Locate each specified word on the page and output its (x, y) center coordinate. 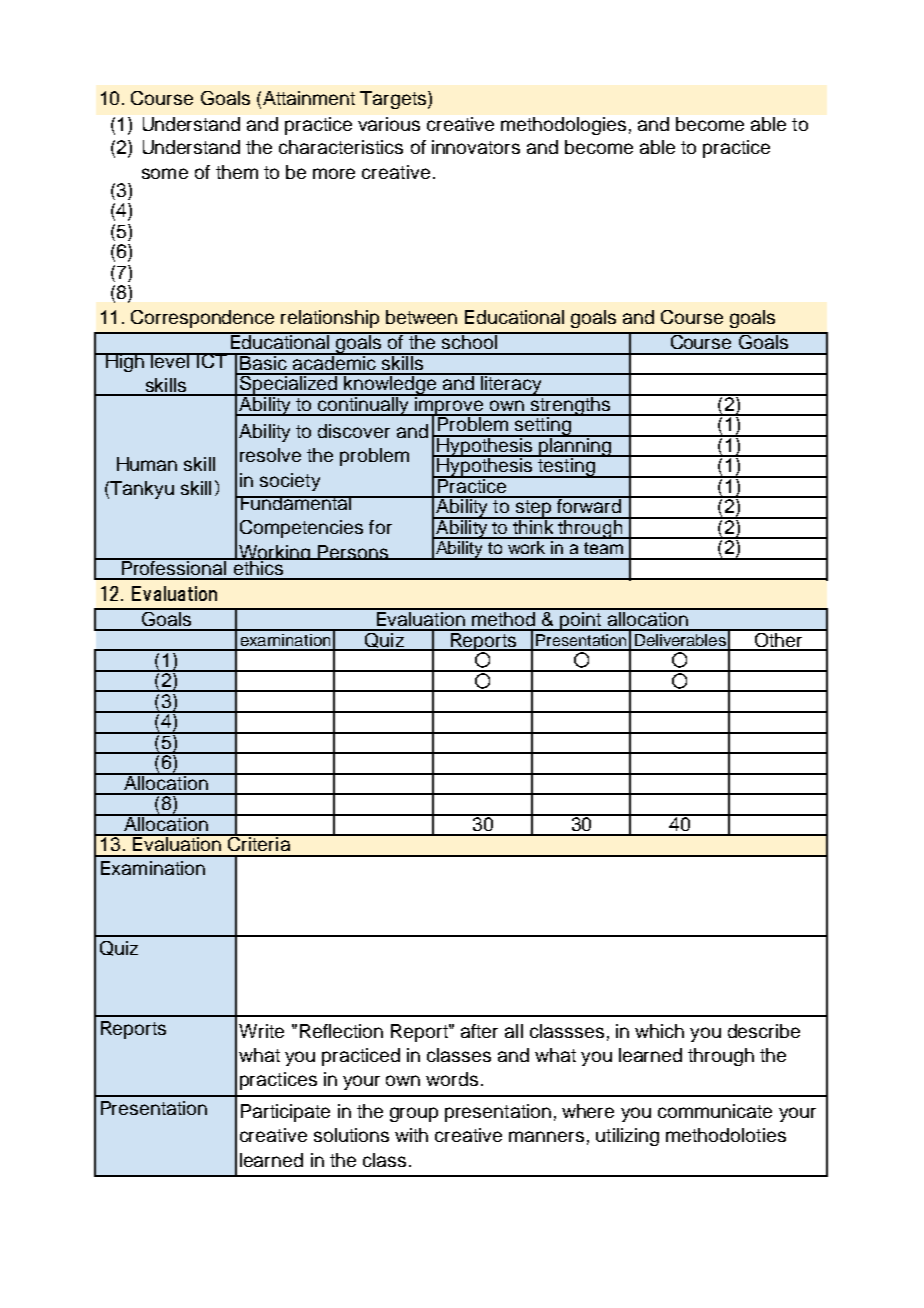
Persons (353, 552)
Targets (394, 100)
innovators (476, 147)
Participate (285, 1113)
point (581, 620)
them (237, 172)
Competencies (301, 529)
